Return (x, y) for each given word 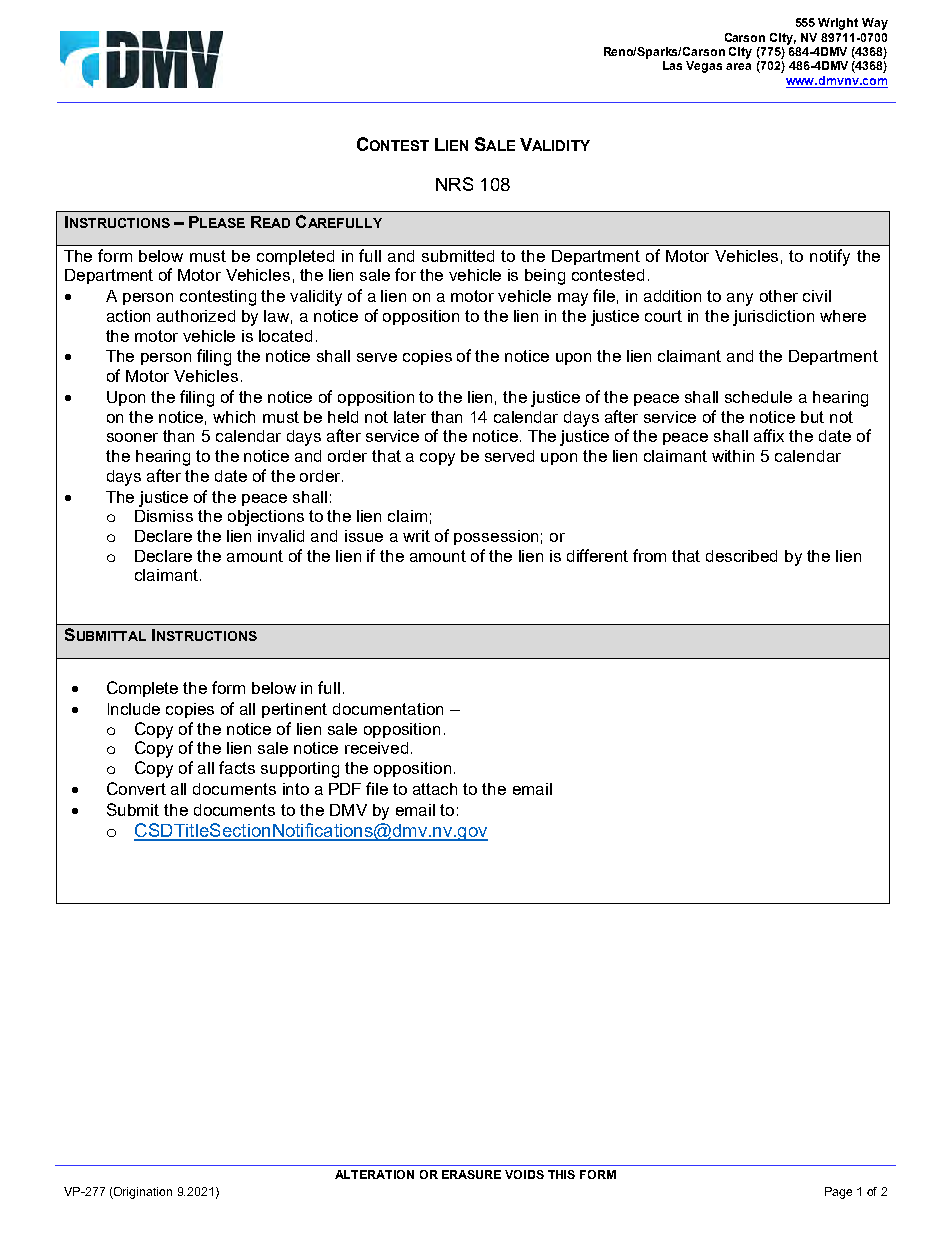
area (738, 66)
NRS (454, 184)
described (741, 556)
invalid (281, 536)
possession (496, 537)
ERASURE (471, 1174)
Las (672, 65)
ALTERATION (374, 1174)
